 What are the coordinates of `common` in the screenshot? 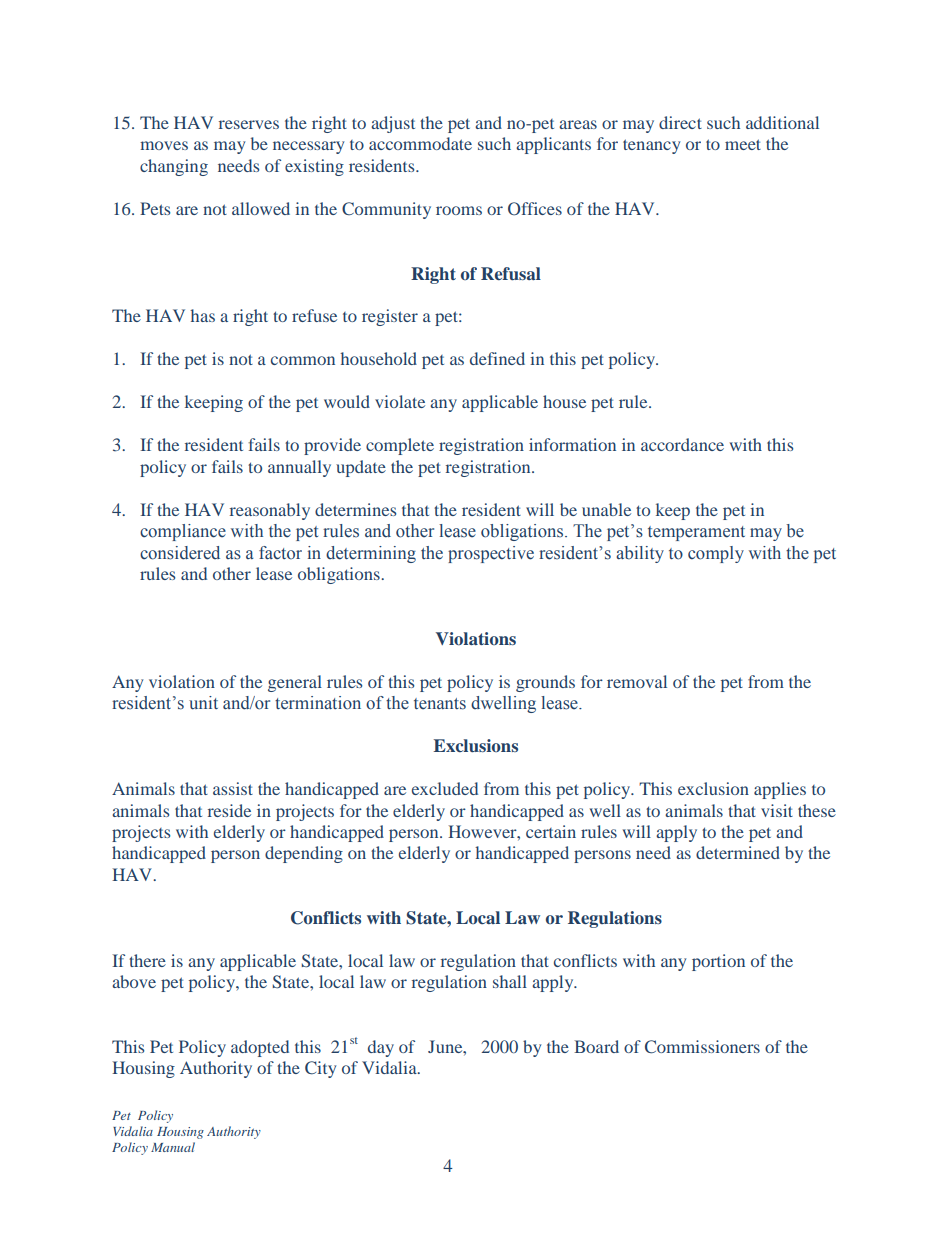 It's located at (303, 360).
